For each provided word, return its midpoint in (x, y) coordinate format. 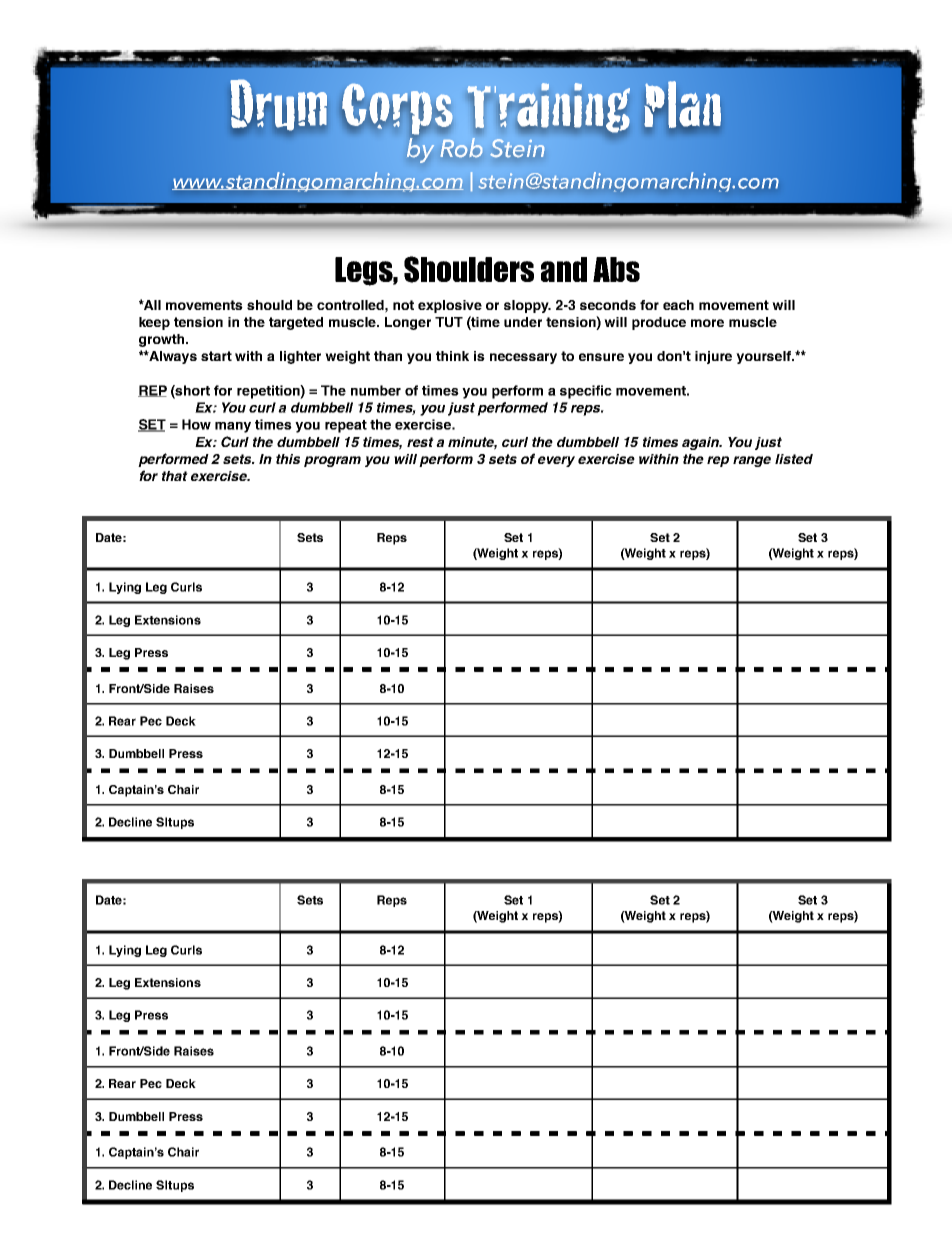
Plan (683, 105)
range (752, 461)
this (288, 459)
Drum (278, 105)
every (556, 461)
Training (549, 109)
